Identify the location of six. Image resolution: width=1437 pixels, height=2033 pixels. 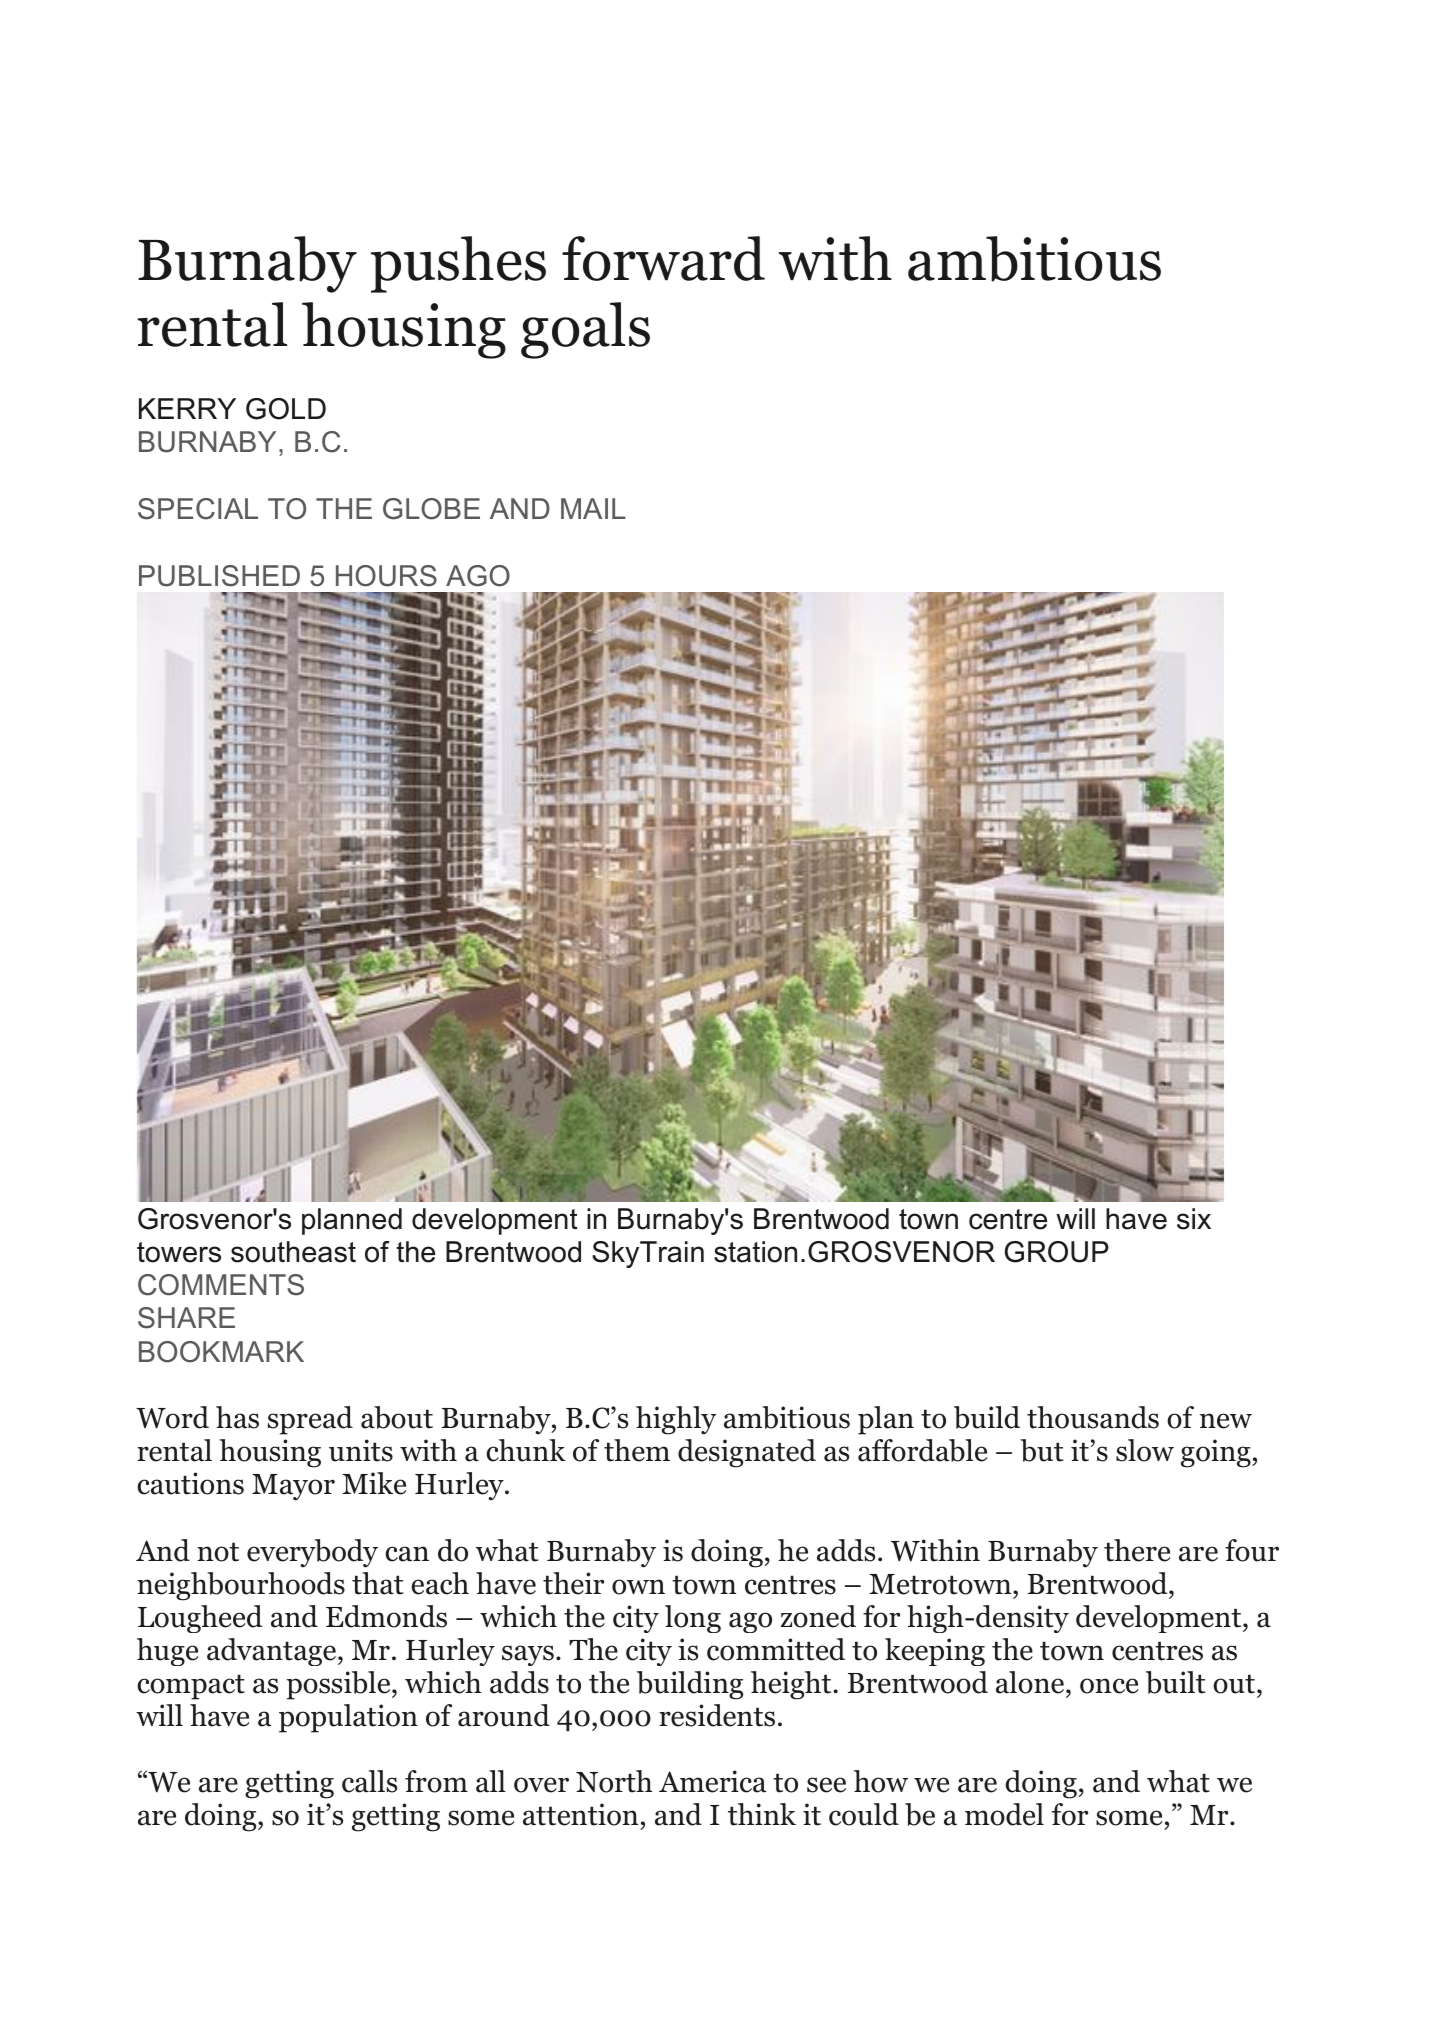
(1194, 1219).
